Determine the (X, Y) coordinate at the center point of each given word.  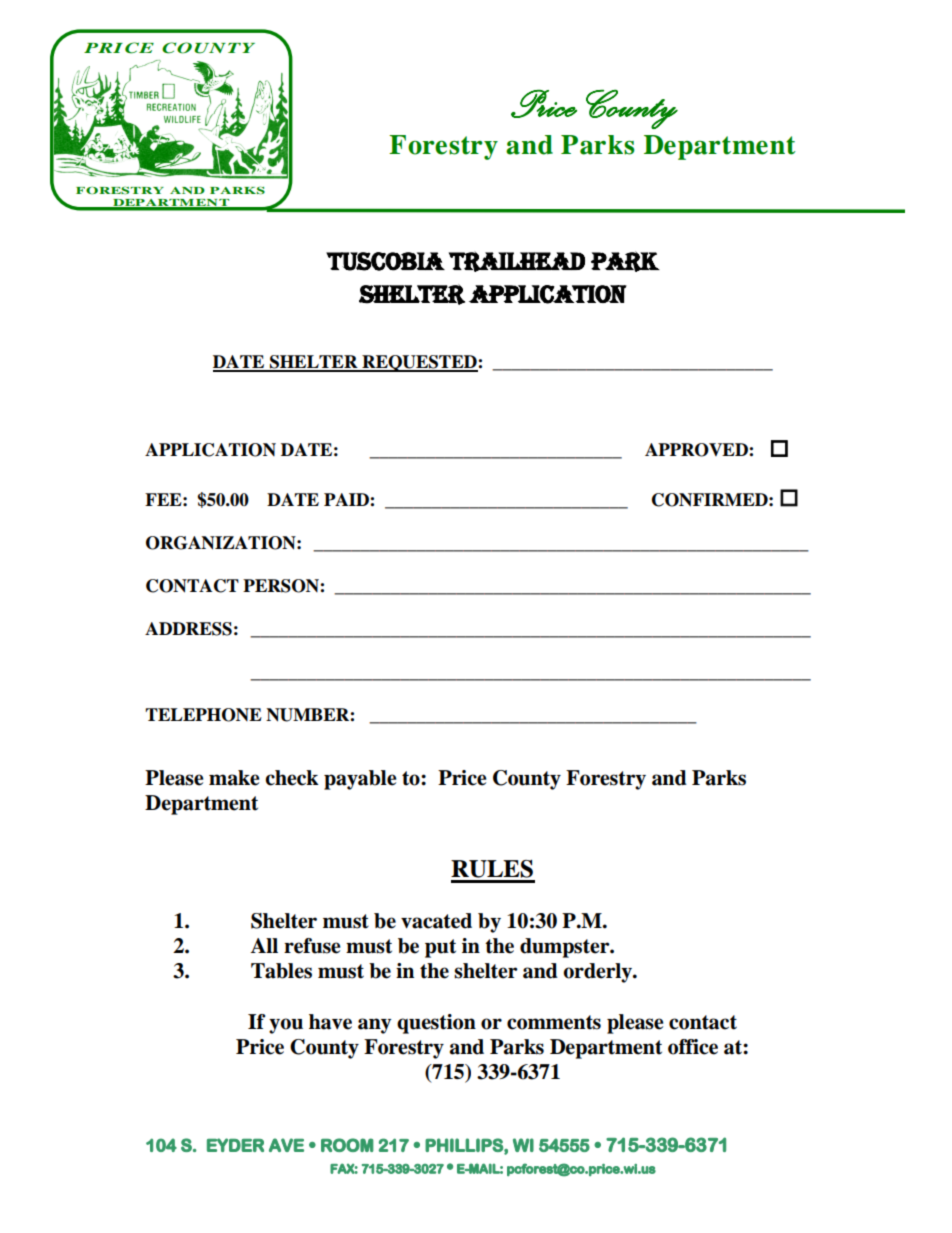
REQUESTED (419, 363)
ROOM (347, 1145)
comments (554, 1022)
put (440, 948)
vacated (436, 921)
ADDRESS (188, 629)
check (292, 778)
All (264, 945)
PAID (347, 499)
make (234, 778)
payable (360, 780)
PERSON (282, 586)
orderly (598, 973)
